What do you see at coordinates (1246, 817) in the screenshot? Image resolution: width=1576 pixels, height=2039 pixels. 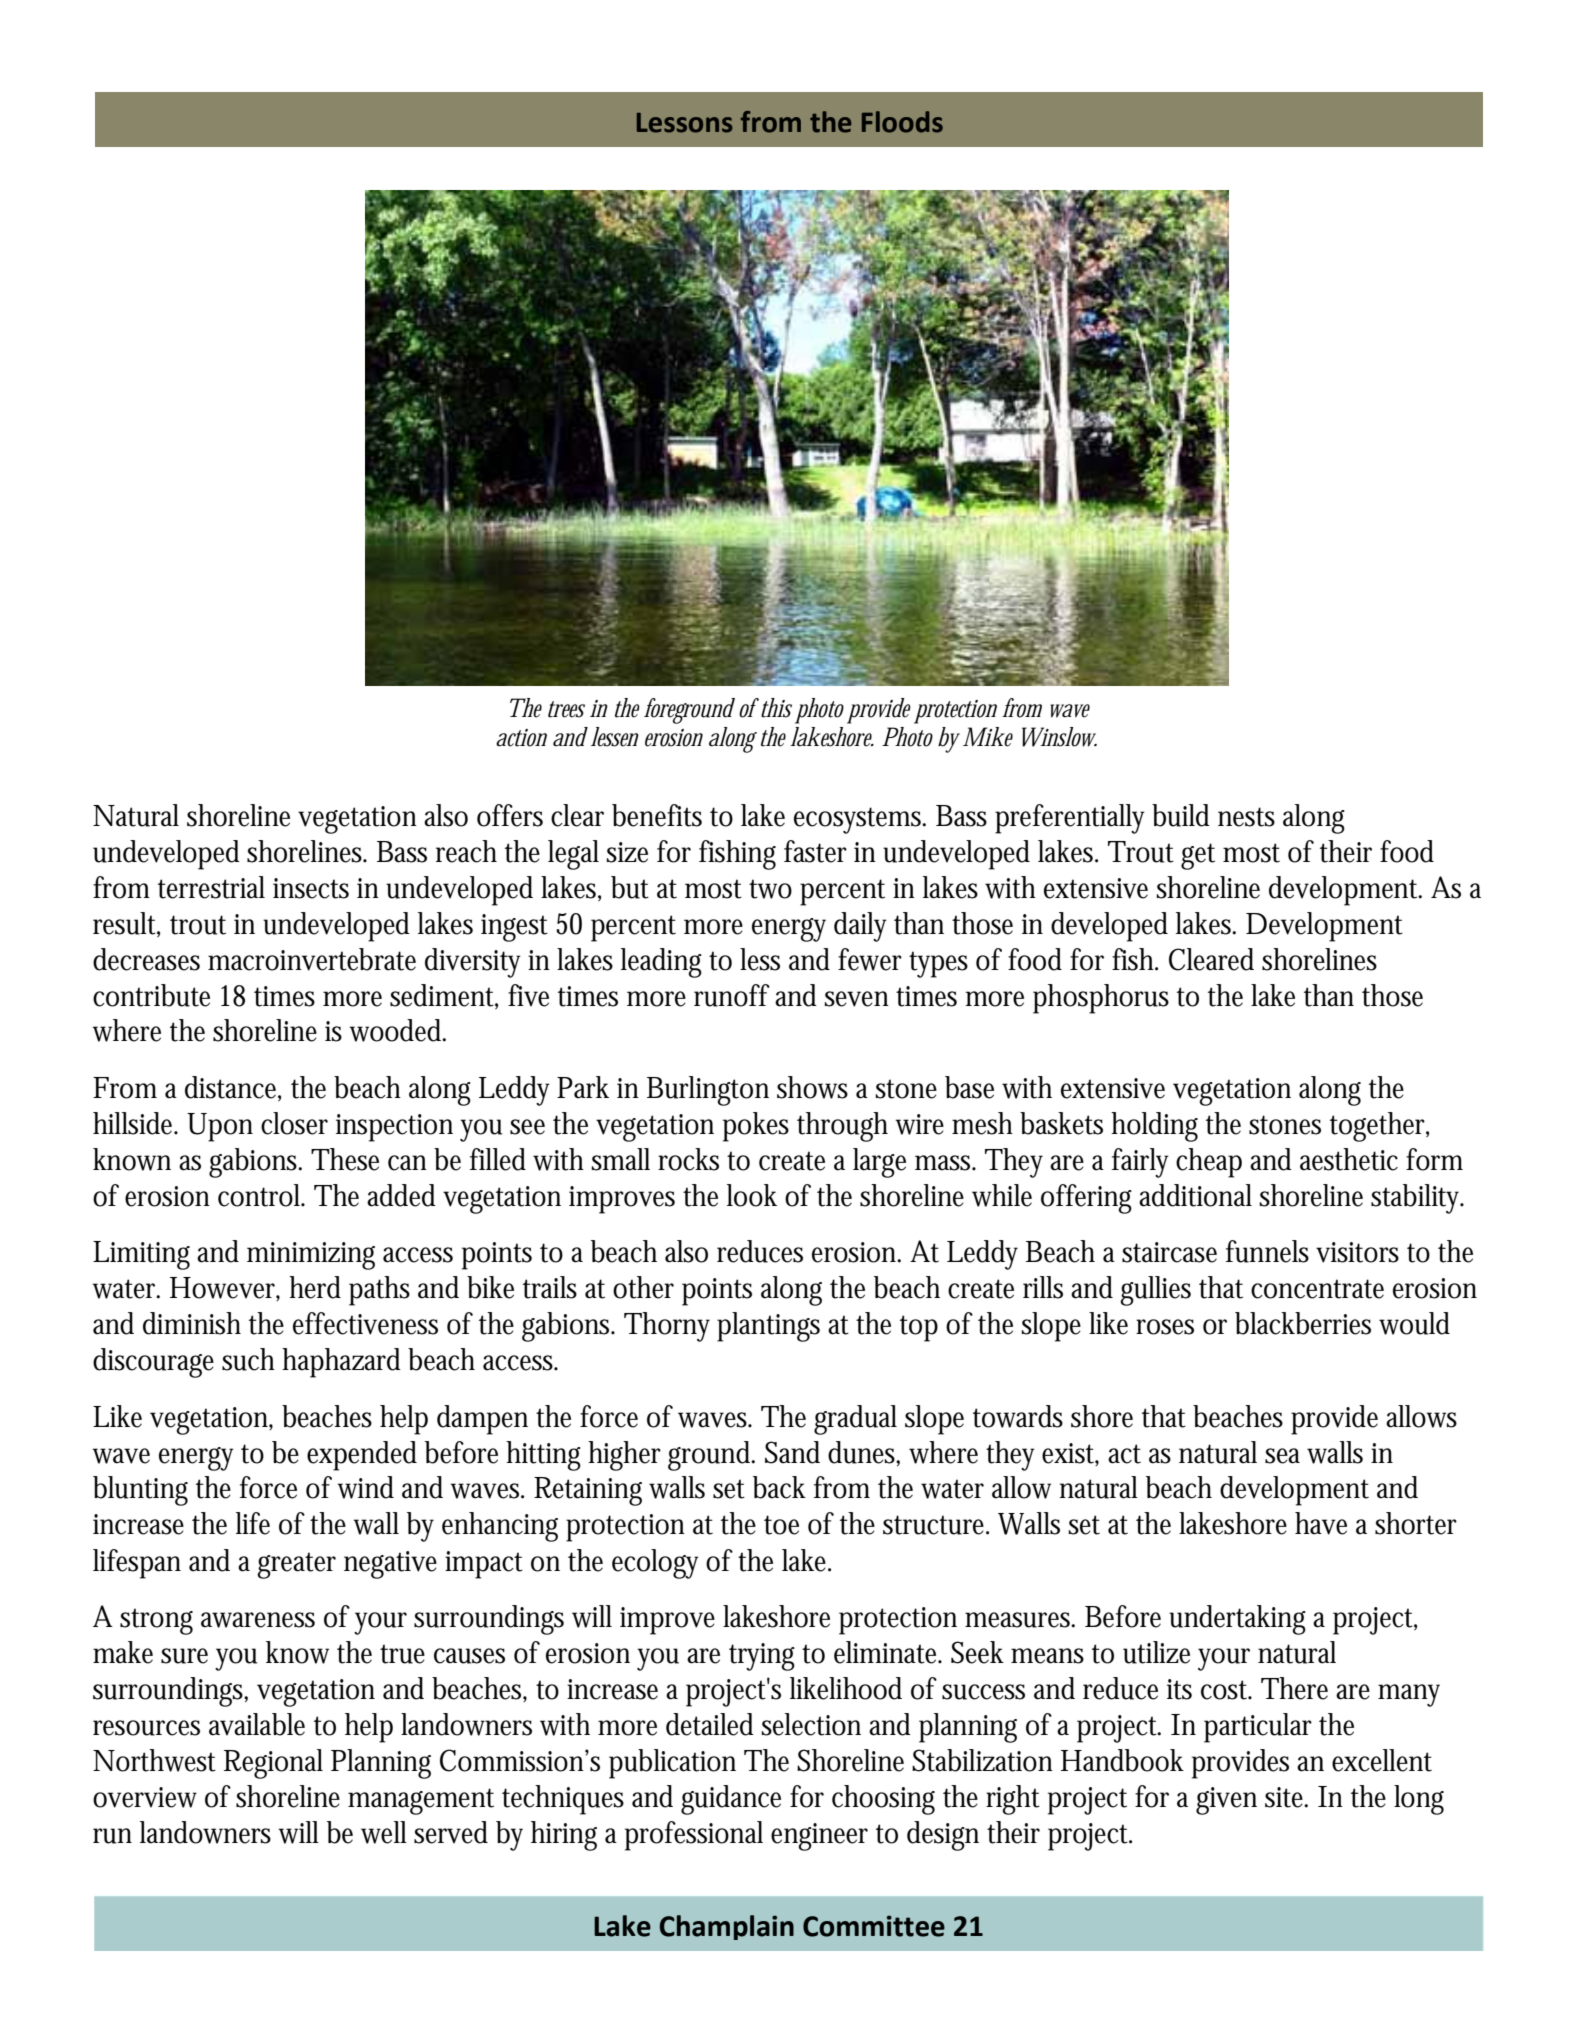 I see `nests` at bounding box center [1246, 817].
